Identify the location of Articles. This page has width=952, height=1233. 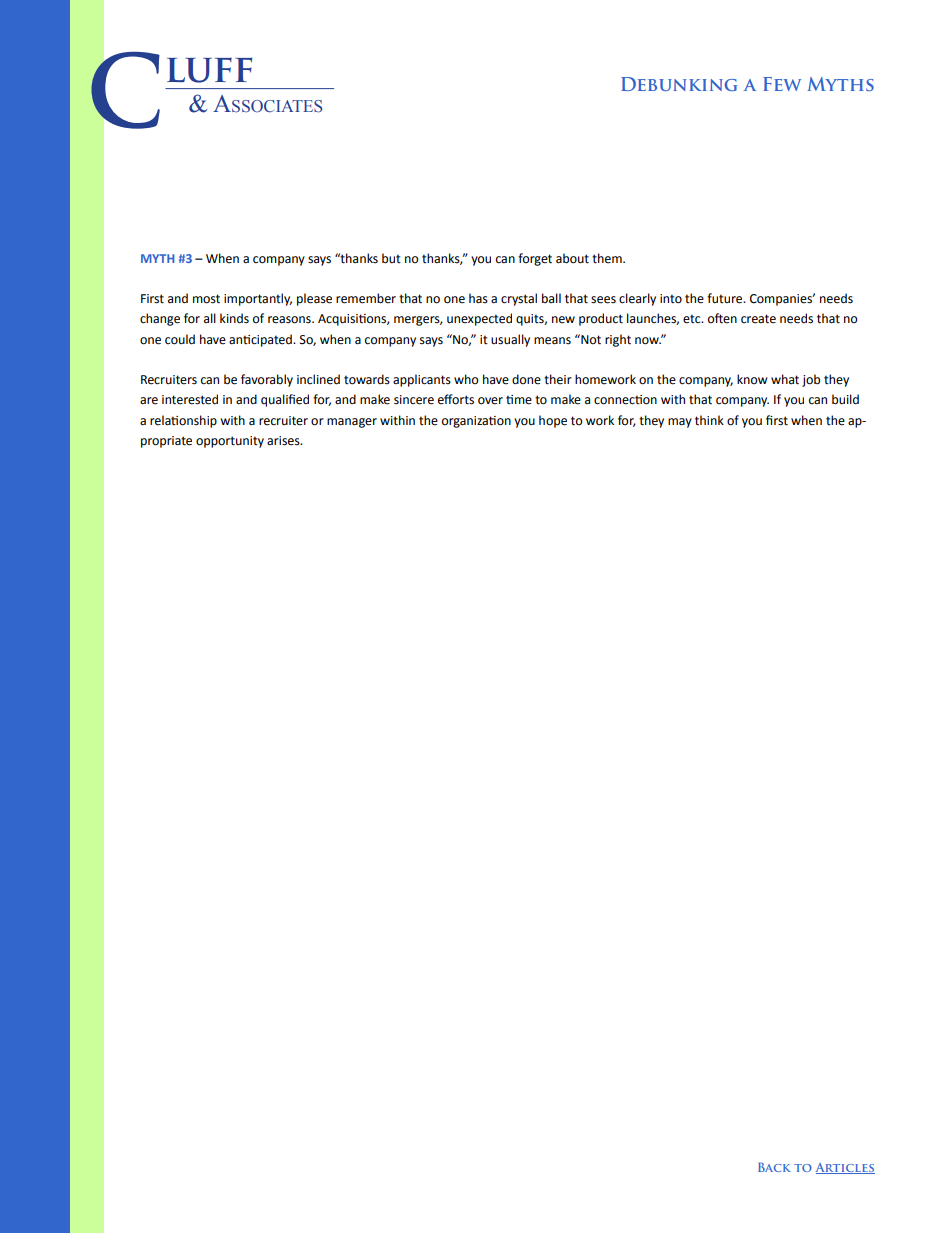
(845, 1168).
